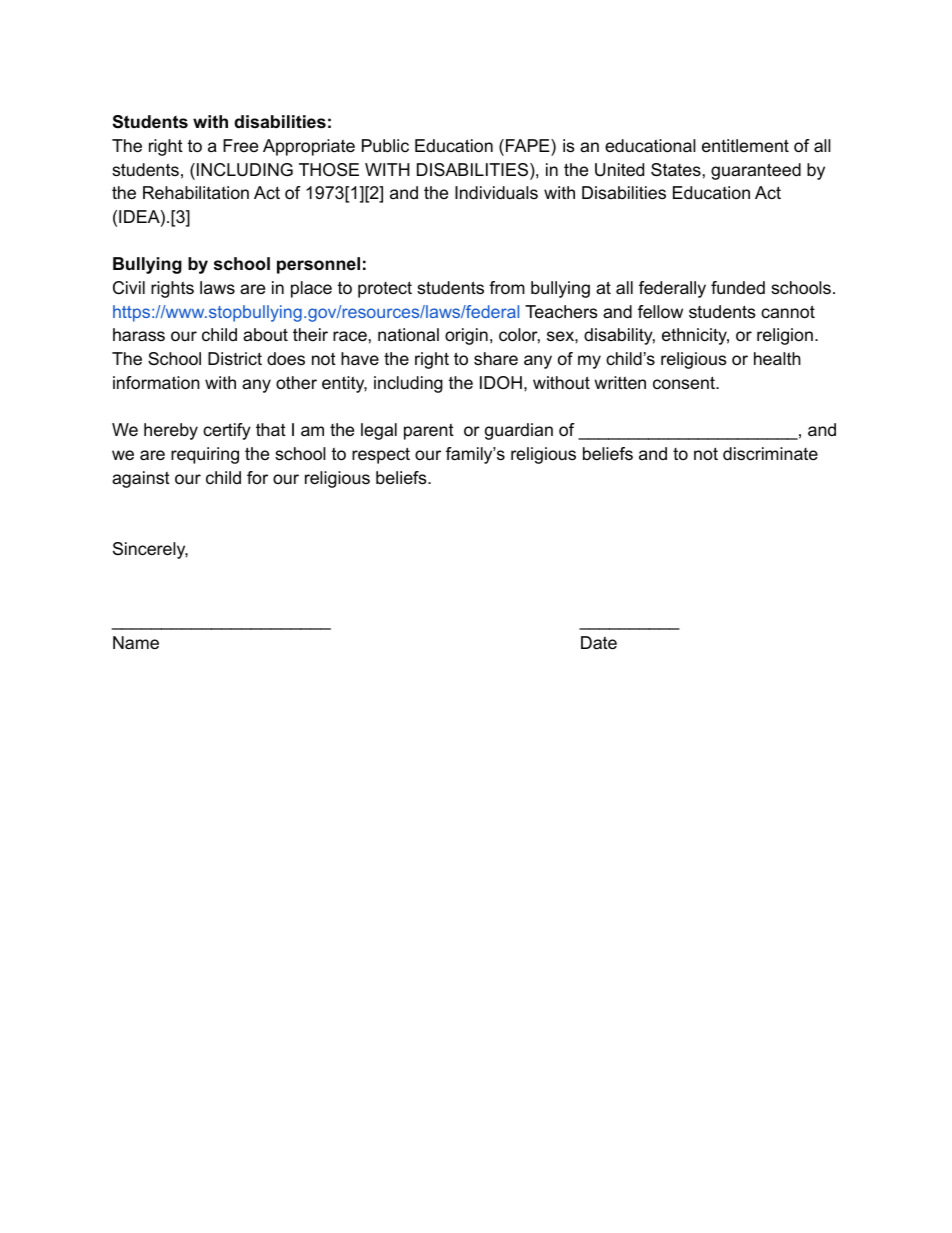 This image has width=952, height=1233. Describe the element at coordinates (496, 359) in the image. I see `share` at that location.
